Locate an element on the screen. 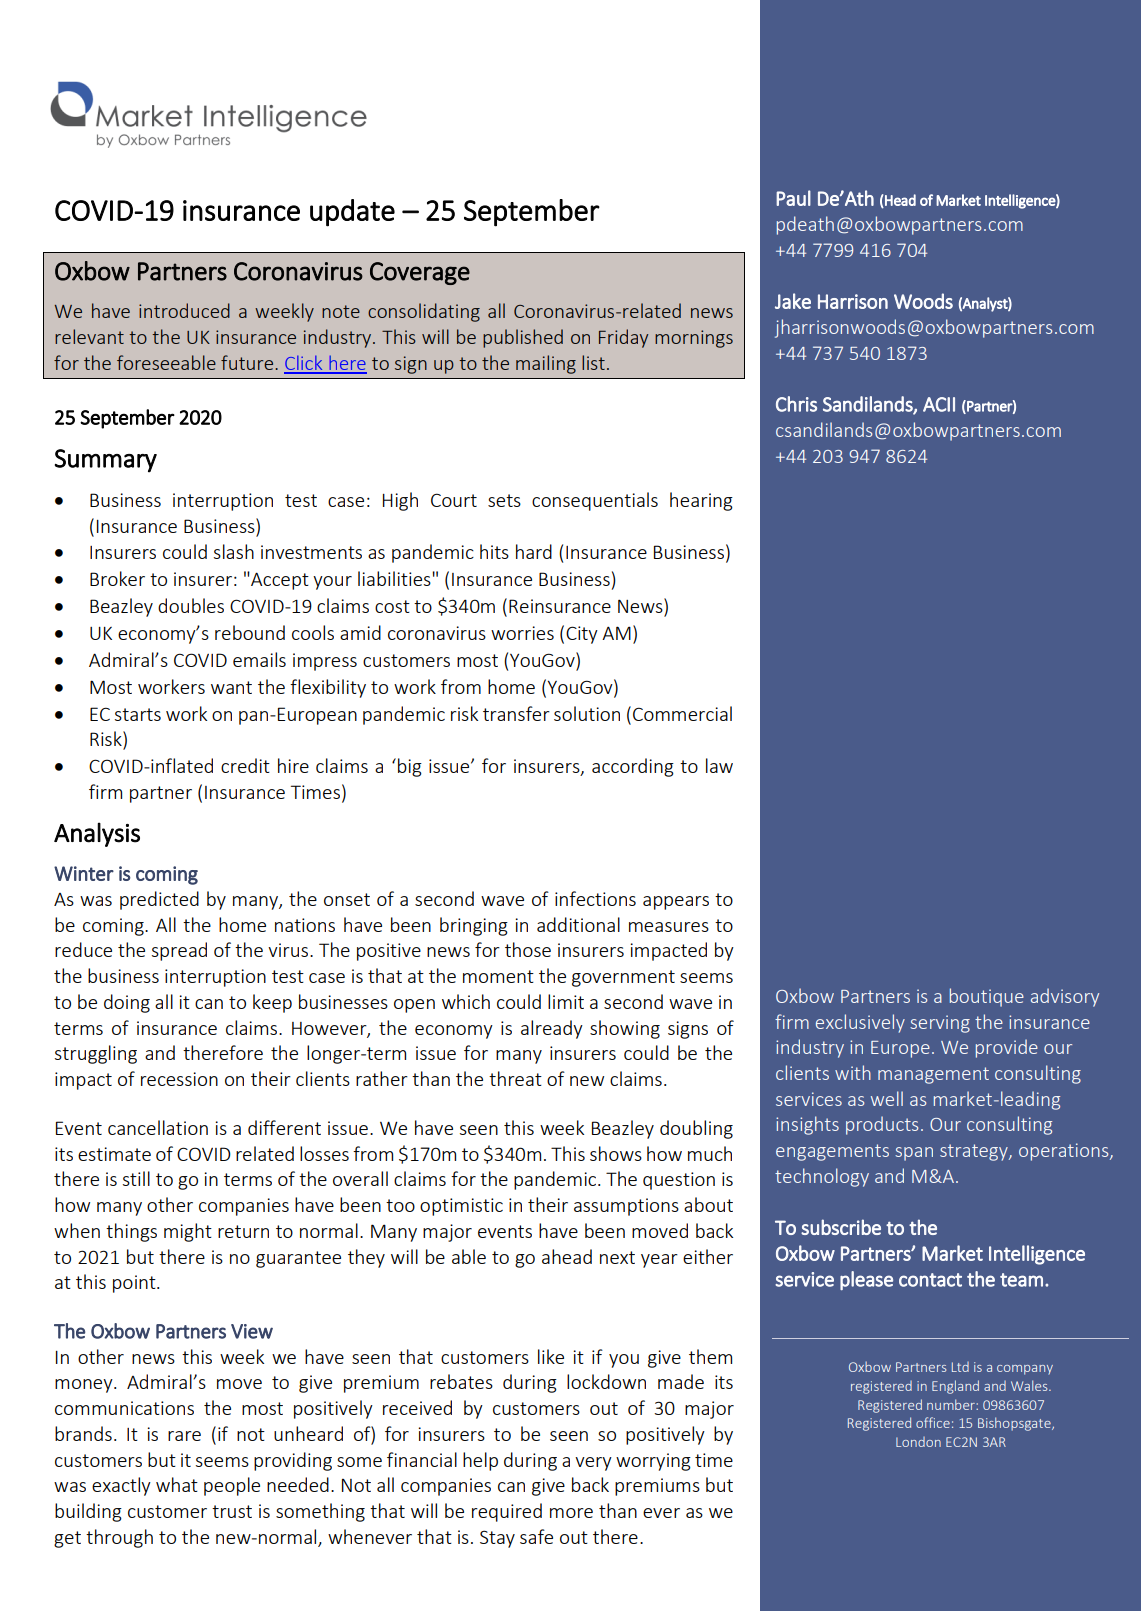  City is located at coordinates (582, 635).
